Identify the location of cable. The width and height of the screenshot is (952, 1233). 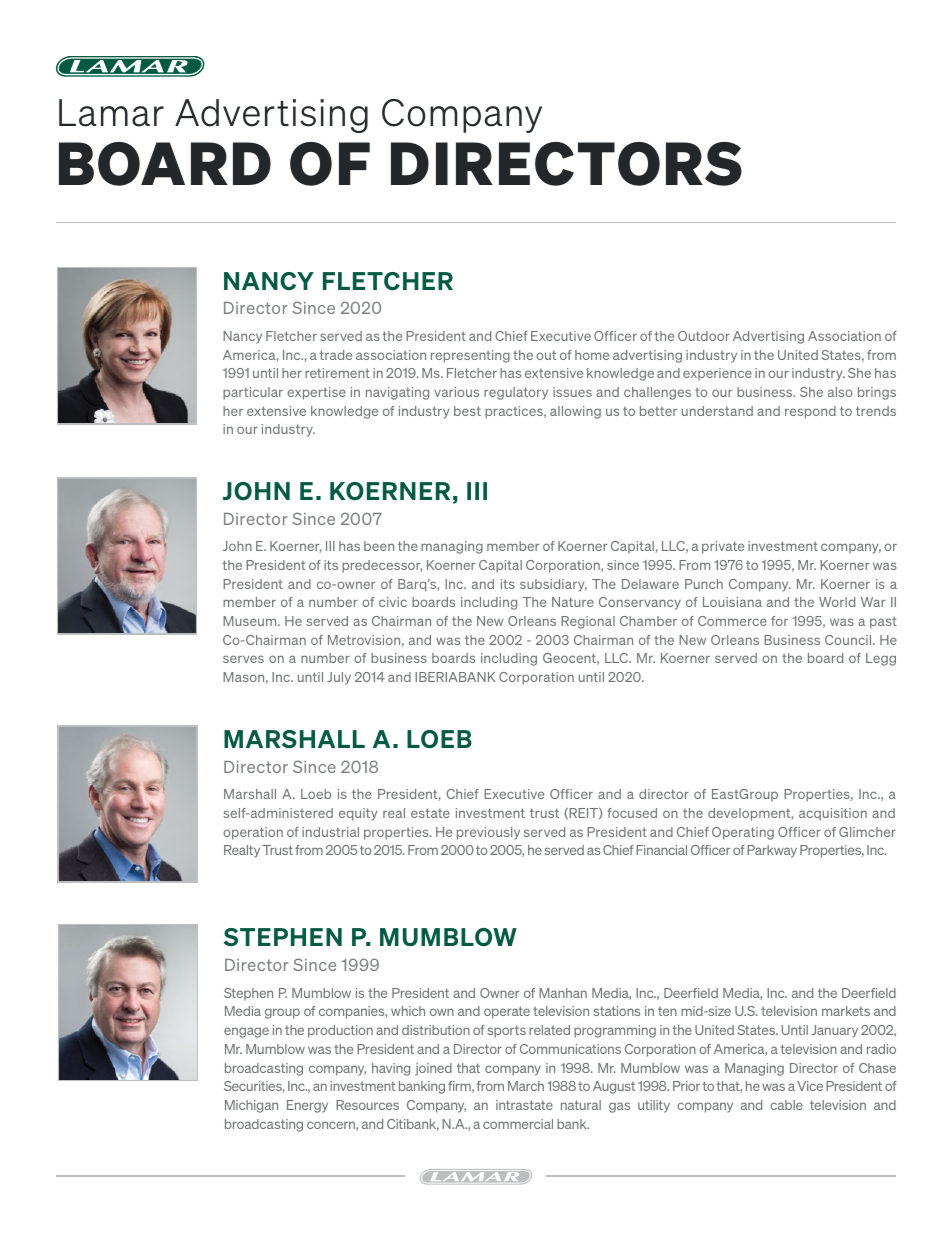
(786, 1105).
